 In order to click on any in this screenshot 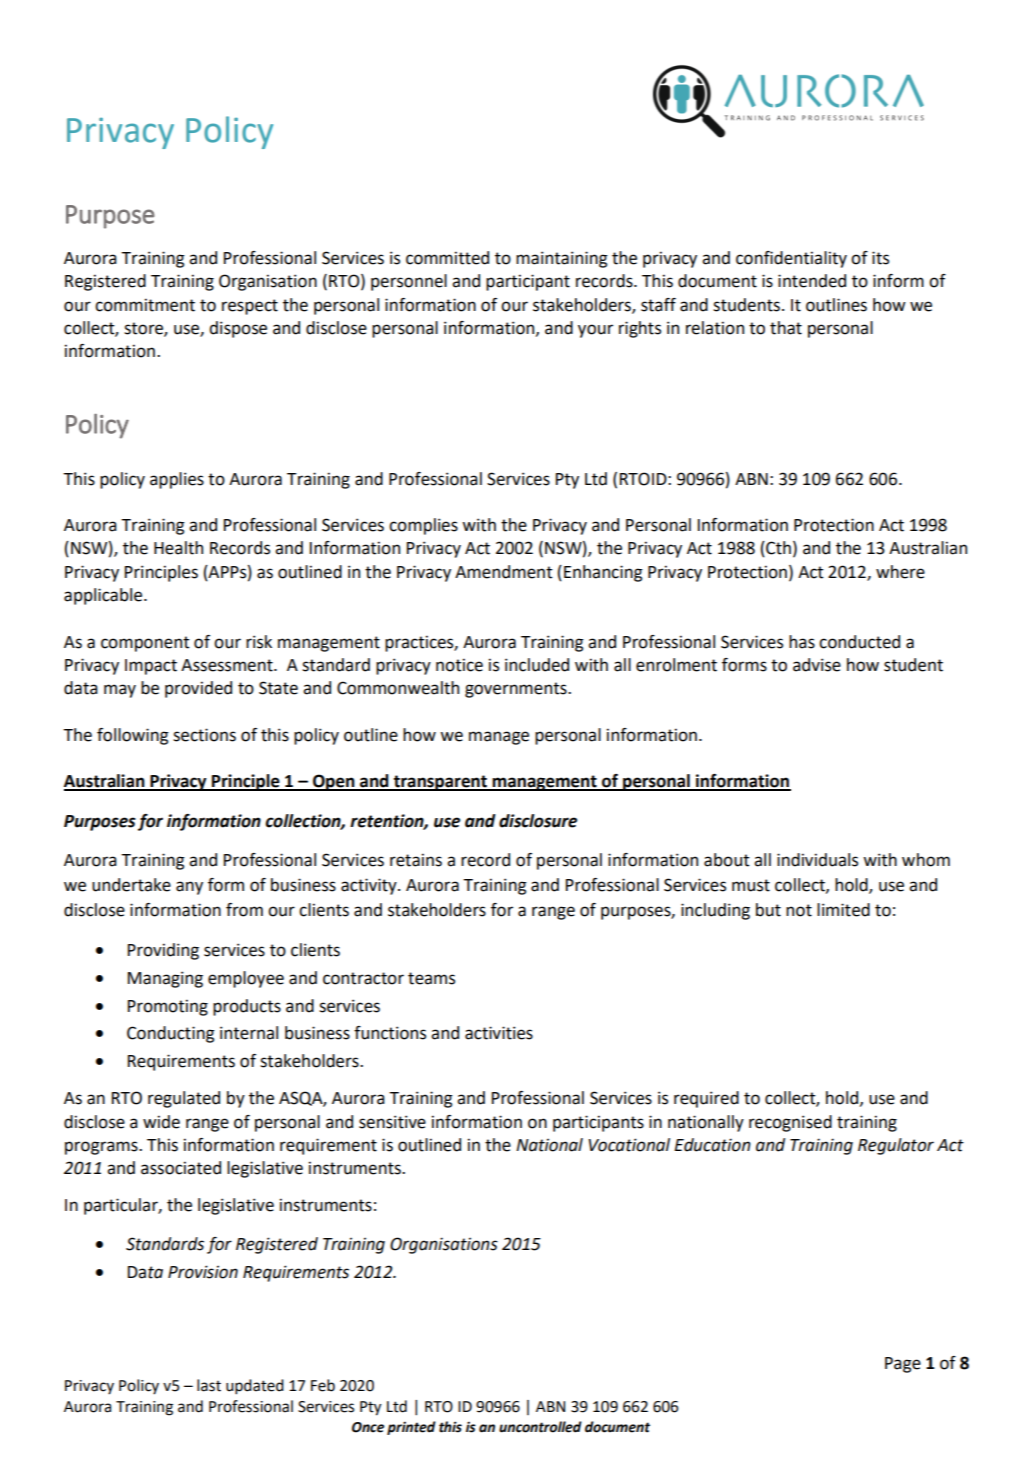, I will do `click(189, 888)`.
